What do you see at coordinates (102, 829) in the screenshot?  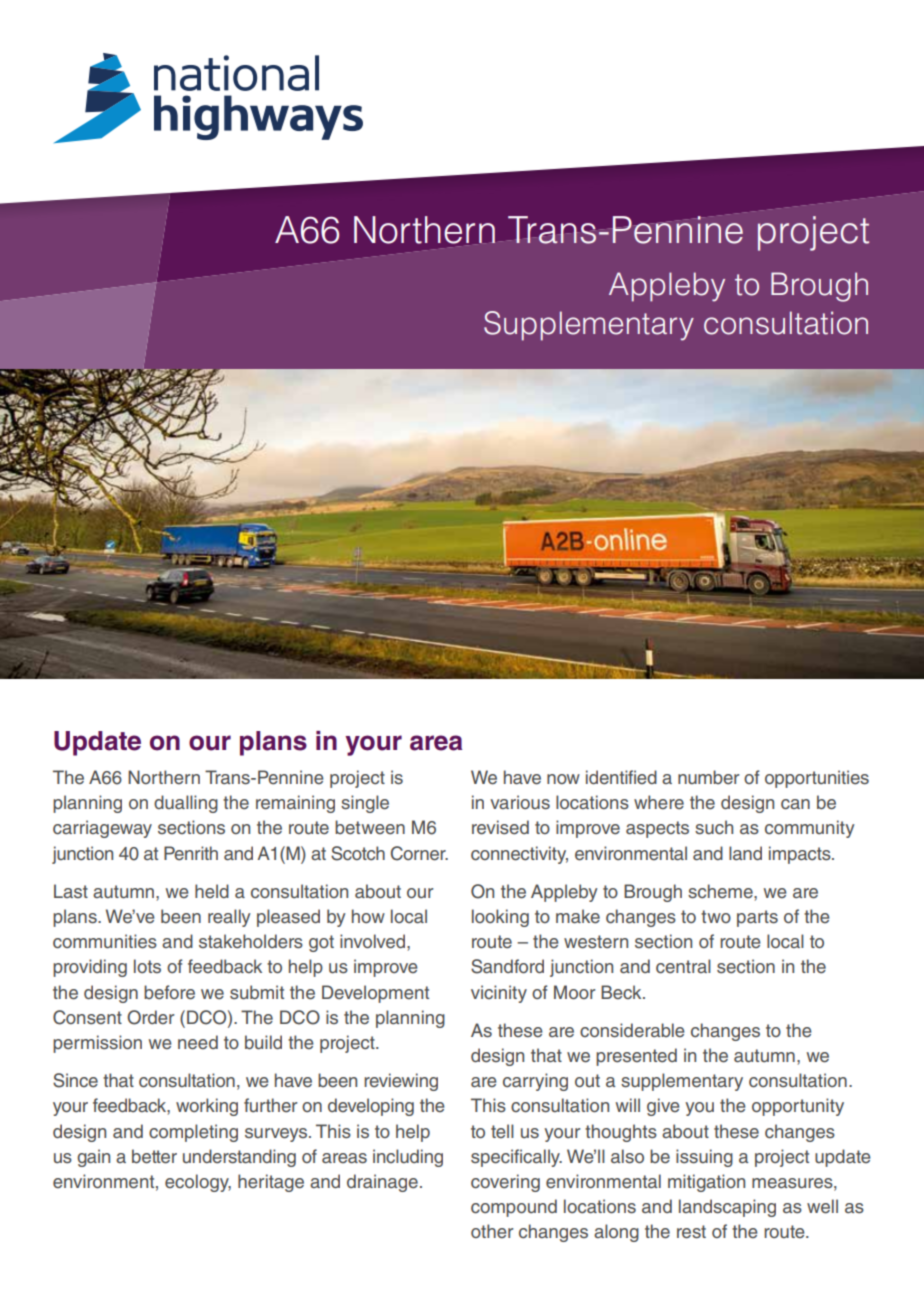 I see `carriageway` at bounding box center [102, 829].
